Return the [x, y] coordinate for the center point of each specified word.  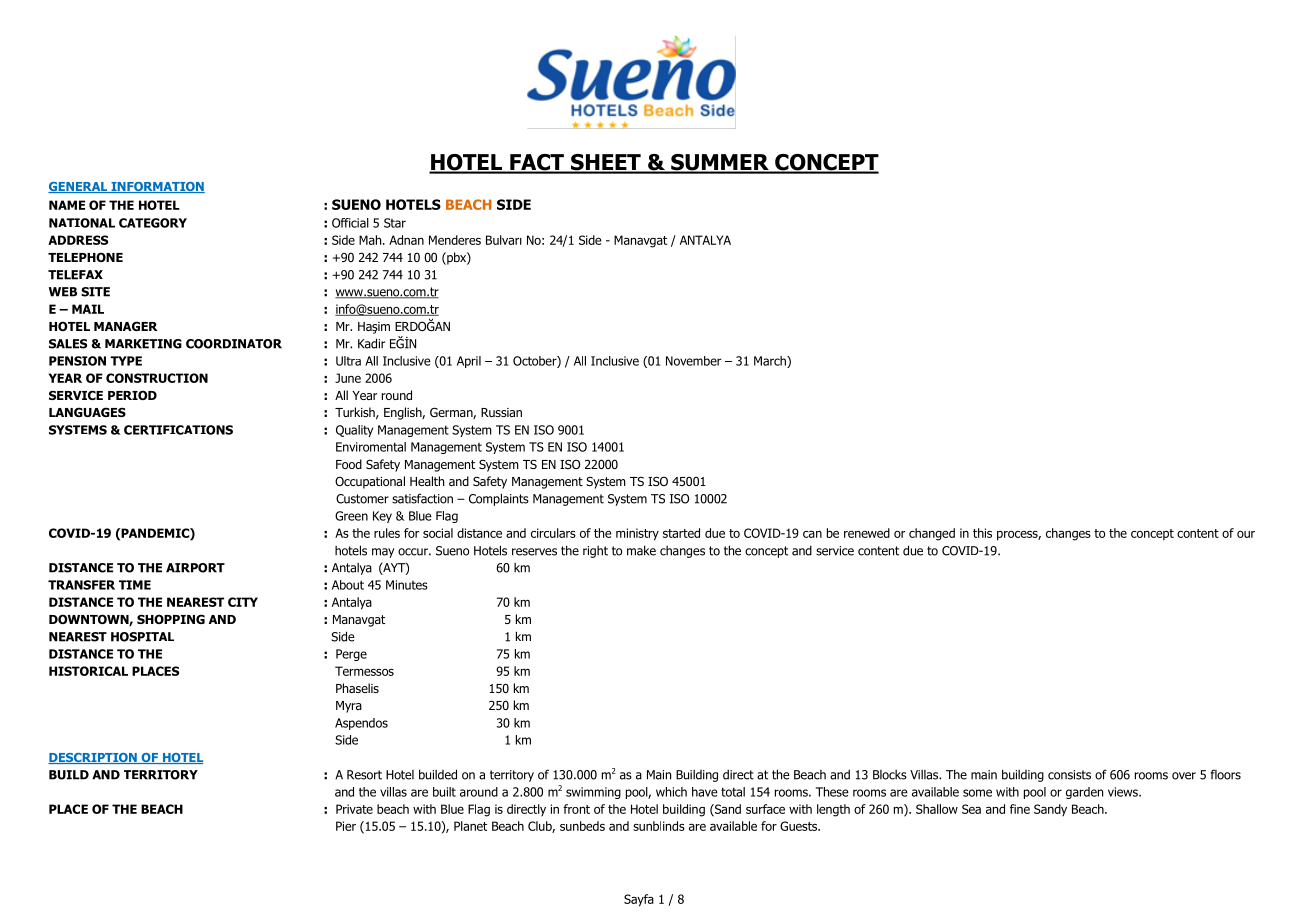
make [641, 550]
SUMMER [720, 163]
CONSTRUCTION [157, 378]
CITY [243, 602]
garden [1084, 793]
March [771, 362]
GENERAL [79, 187]
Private [354, 809]
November [693, 361]
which [671, 792]
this [982, 533]
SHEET [606, 163]
